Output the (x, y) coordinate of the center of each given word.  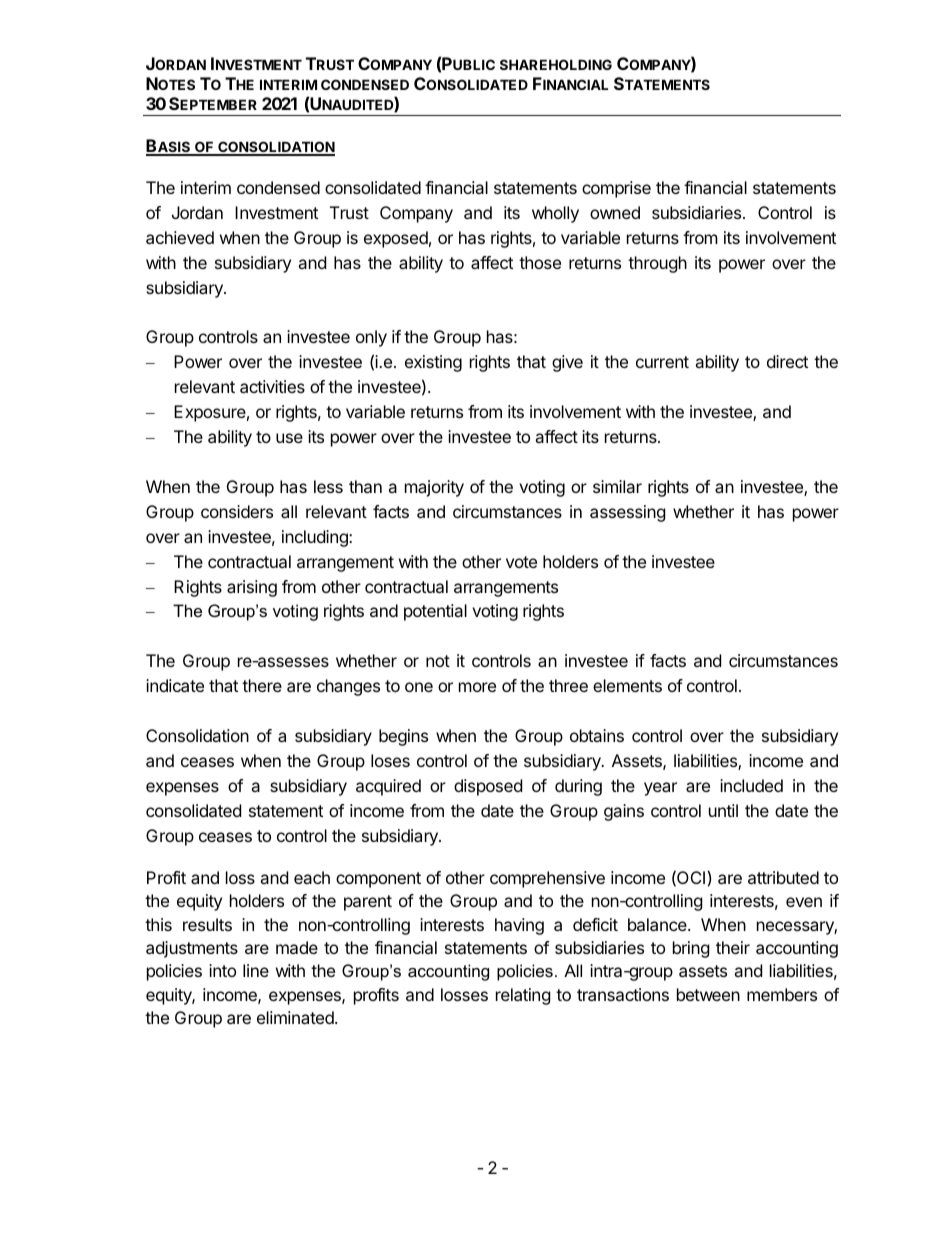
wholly (555, 214)
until (723, 810)
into (222, 970)
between (708, 994)
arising (252, 588)
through (657, 264)
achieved (180, 237)
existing (433, 363)
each (312, 877)
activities (272, 386)
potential (435, 612)
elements (627, 685)
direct (787, 361)
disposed (488, 787)
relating (523, 996)
